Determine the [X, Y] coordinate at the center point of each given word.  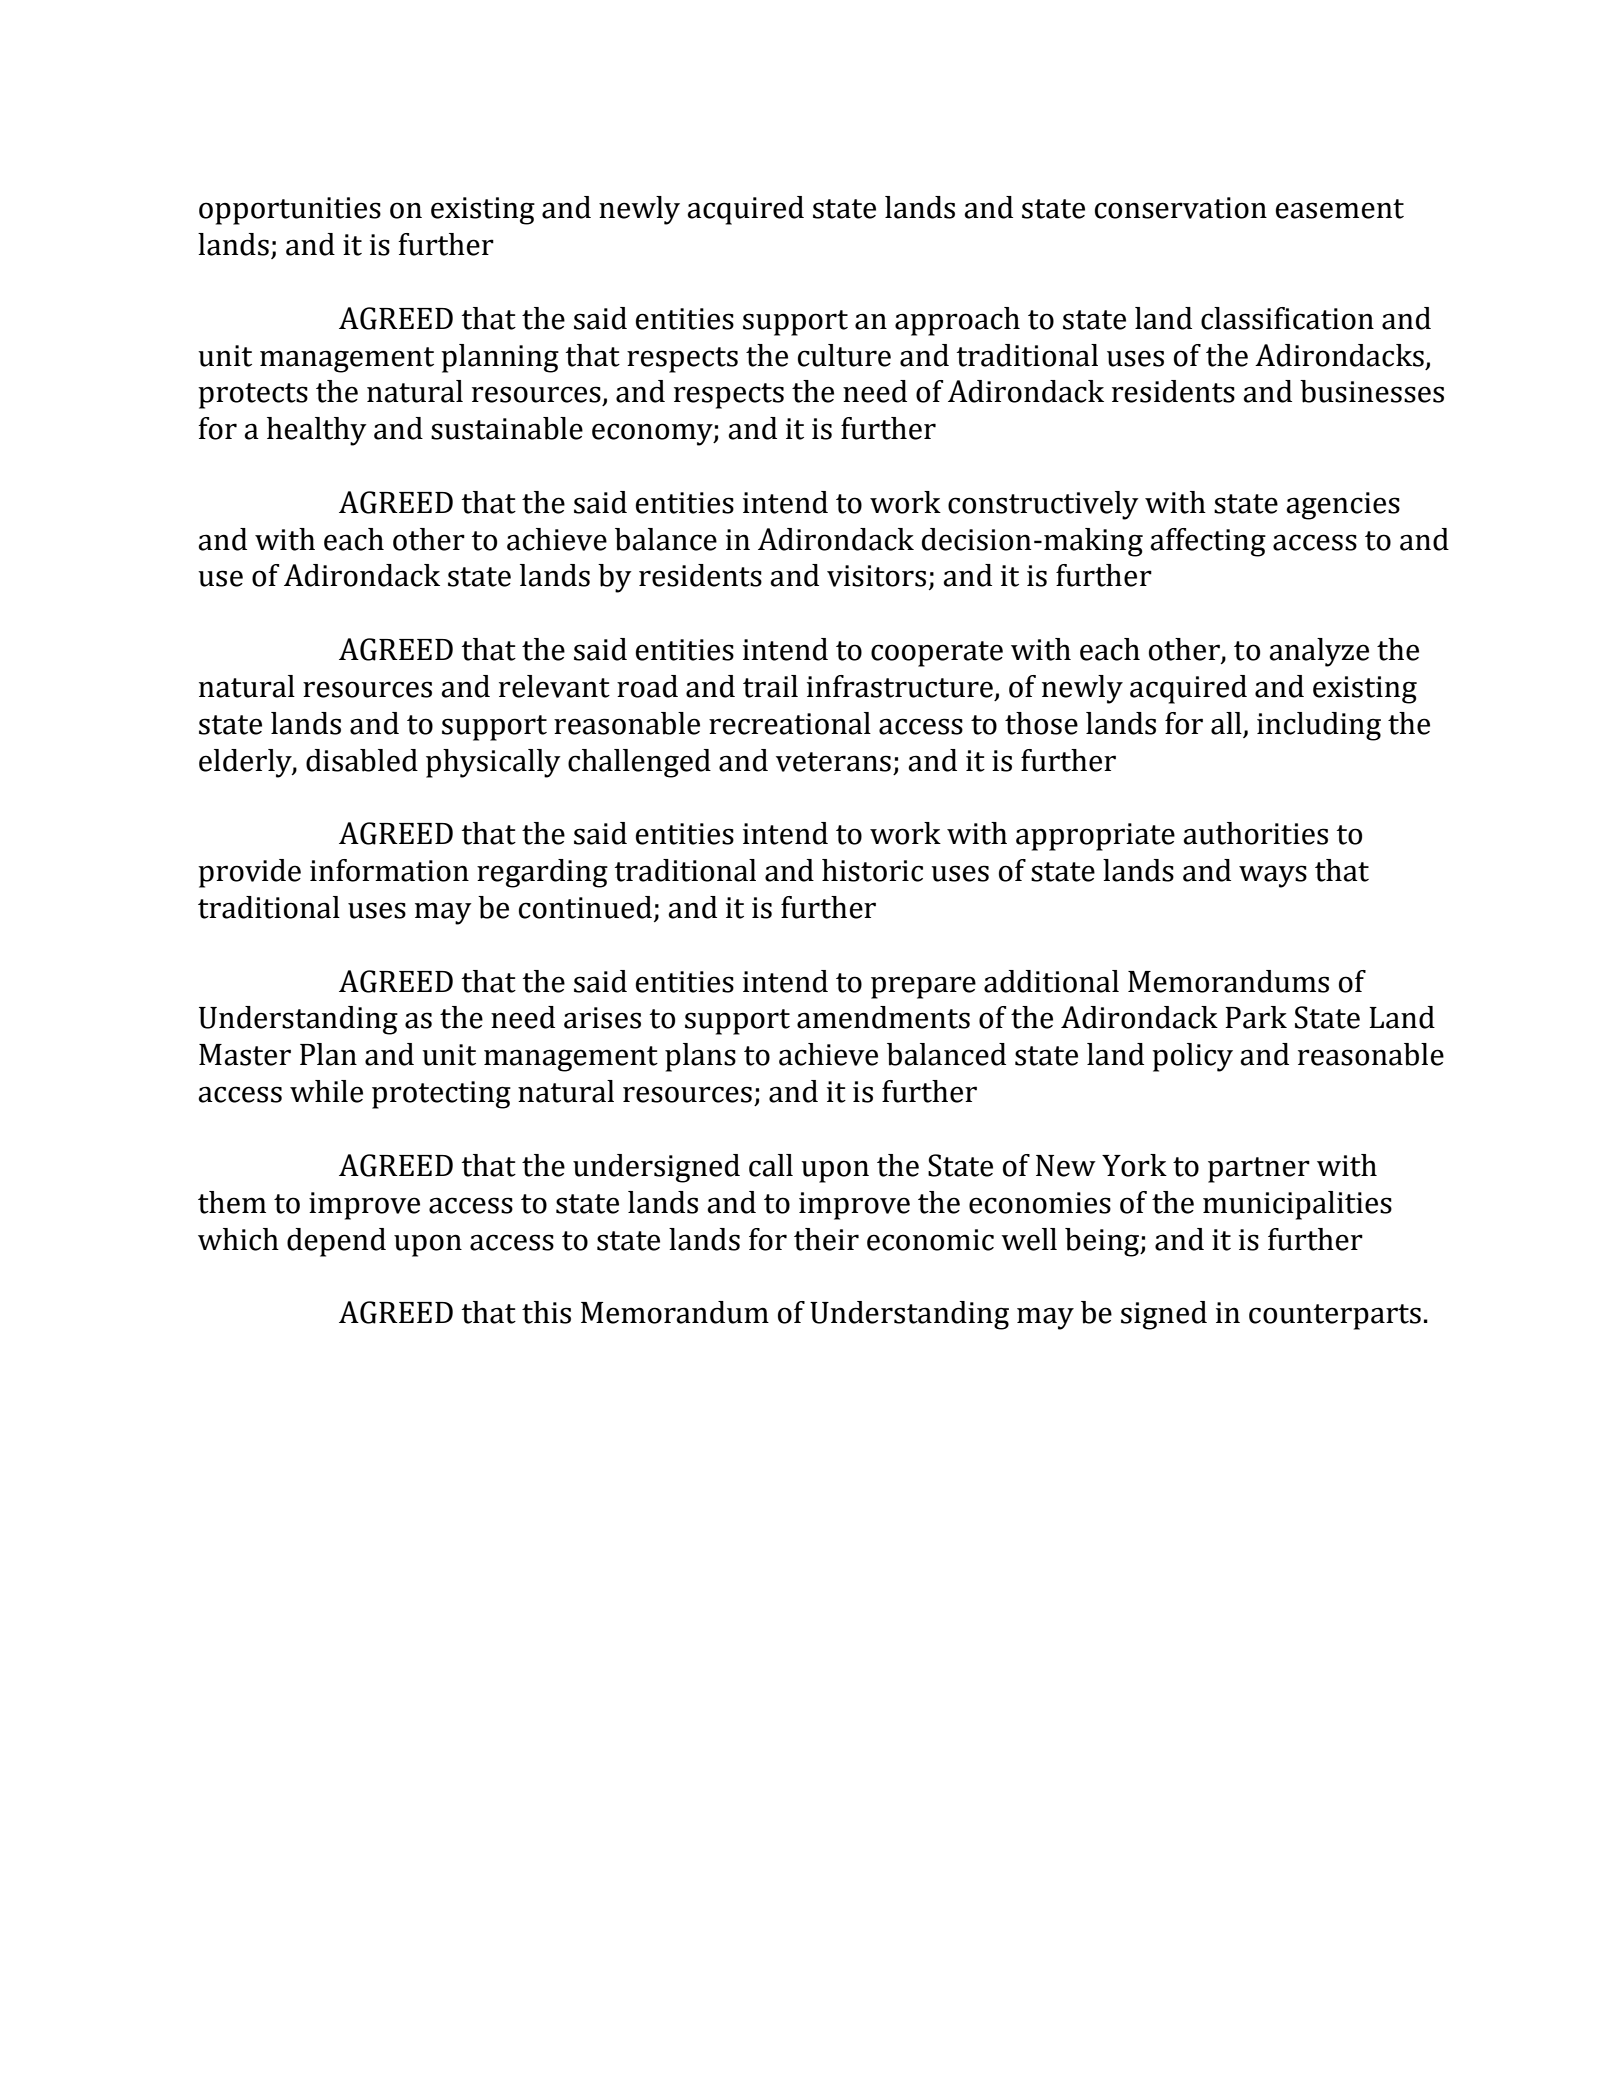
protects [253, 396]
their [826, 1239]
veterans [833, 762]
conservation [1181, 208]
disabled [362, 760]
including [1319, 726]
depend [336, 1242]
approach [957, 321]
